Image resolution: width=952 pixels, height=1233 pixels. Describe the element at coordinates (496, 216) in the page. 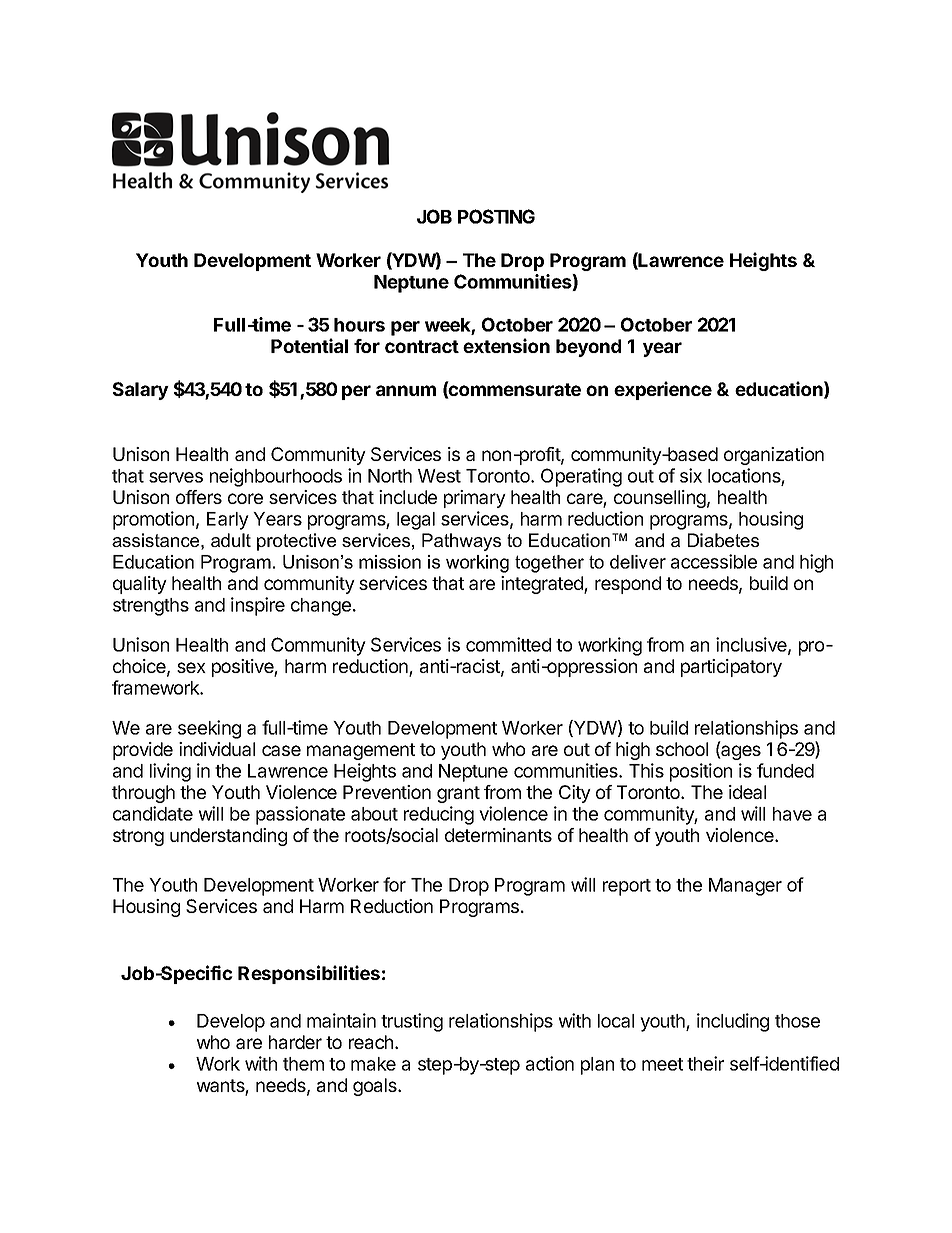

I see `POSTING` at that location.
